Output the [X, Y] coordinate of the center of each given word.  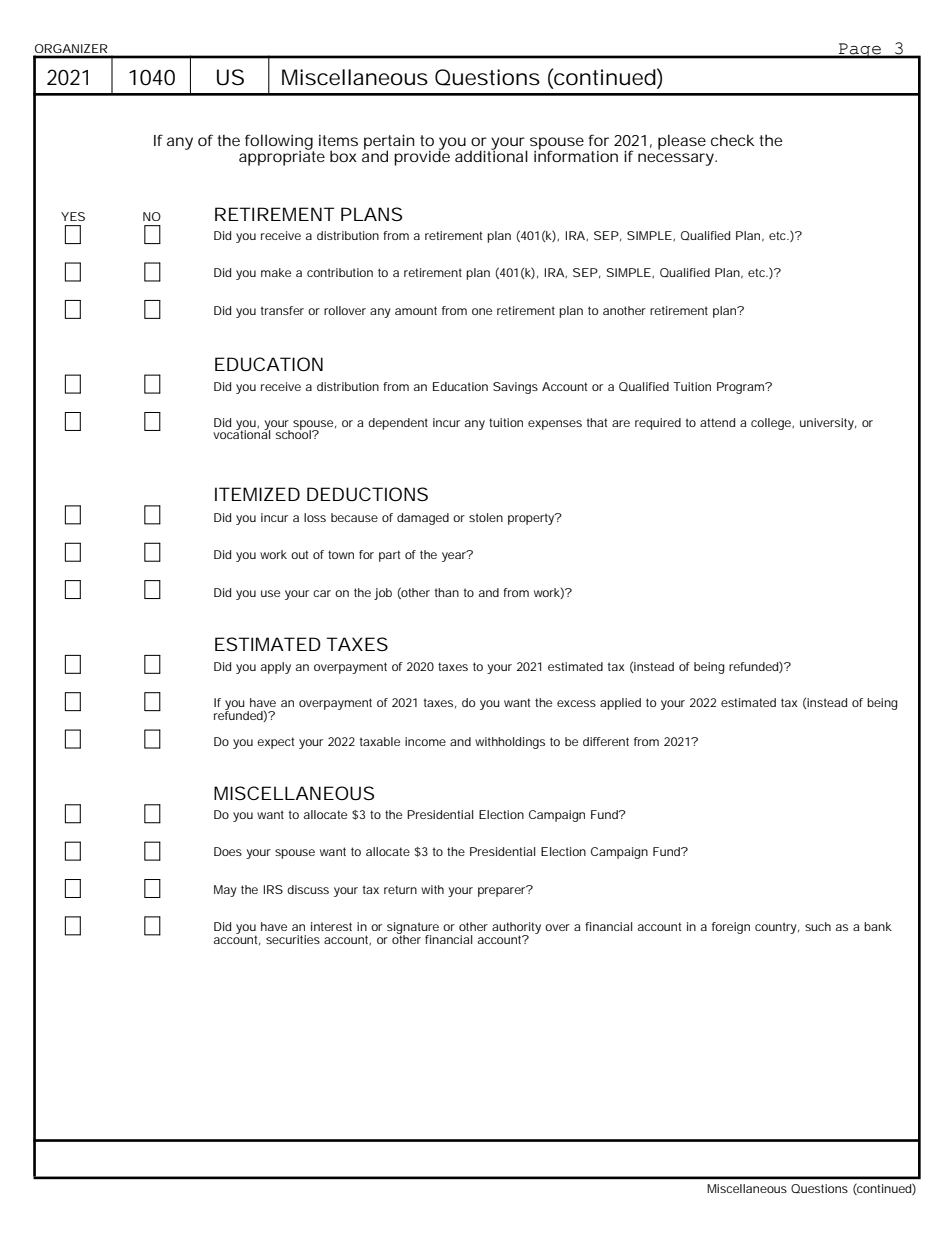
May [225, 891]
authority [516, 929]
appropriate [282, 157]
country [777, 928]
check [733, 140]
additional [491, 155]
